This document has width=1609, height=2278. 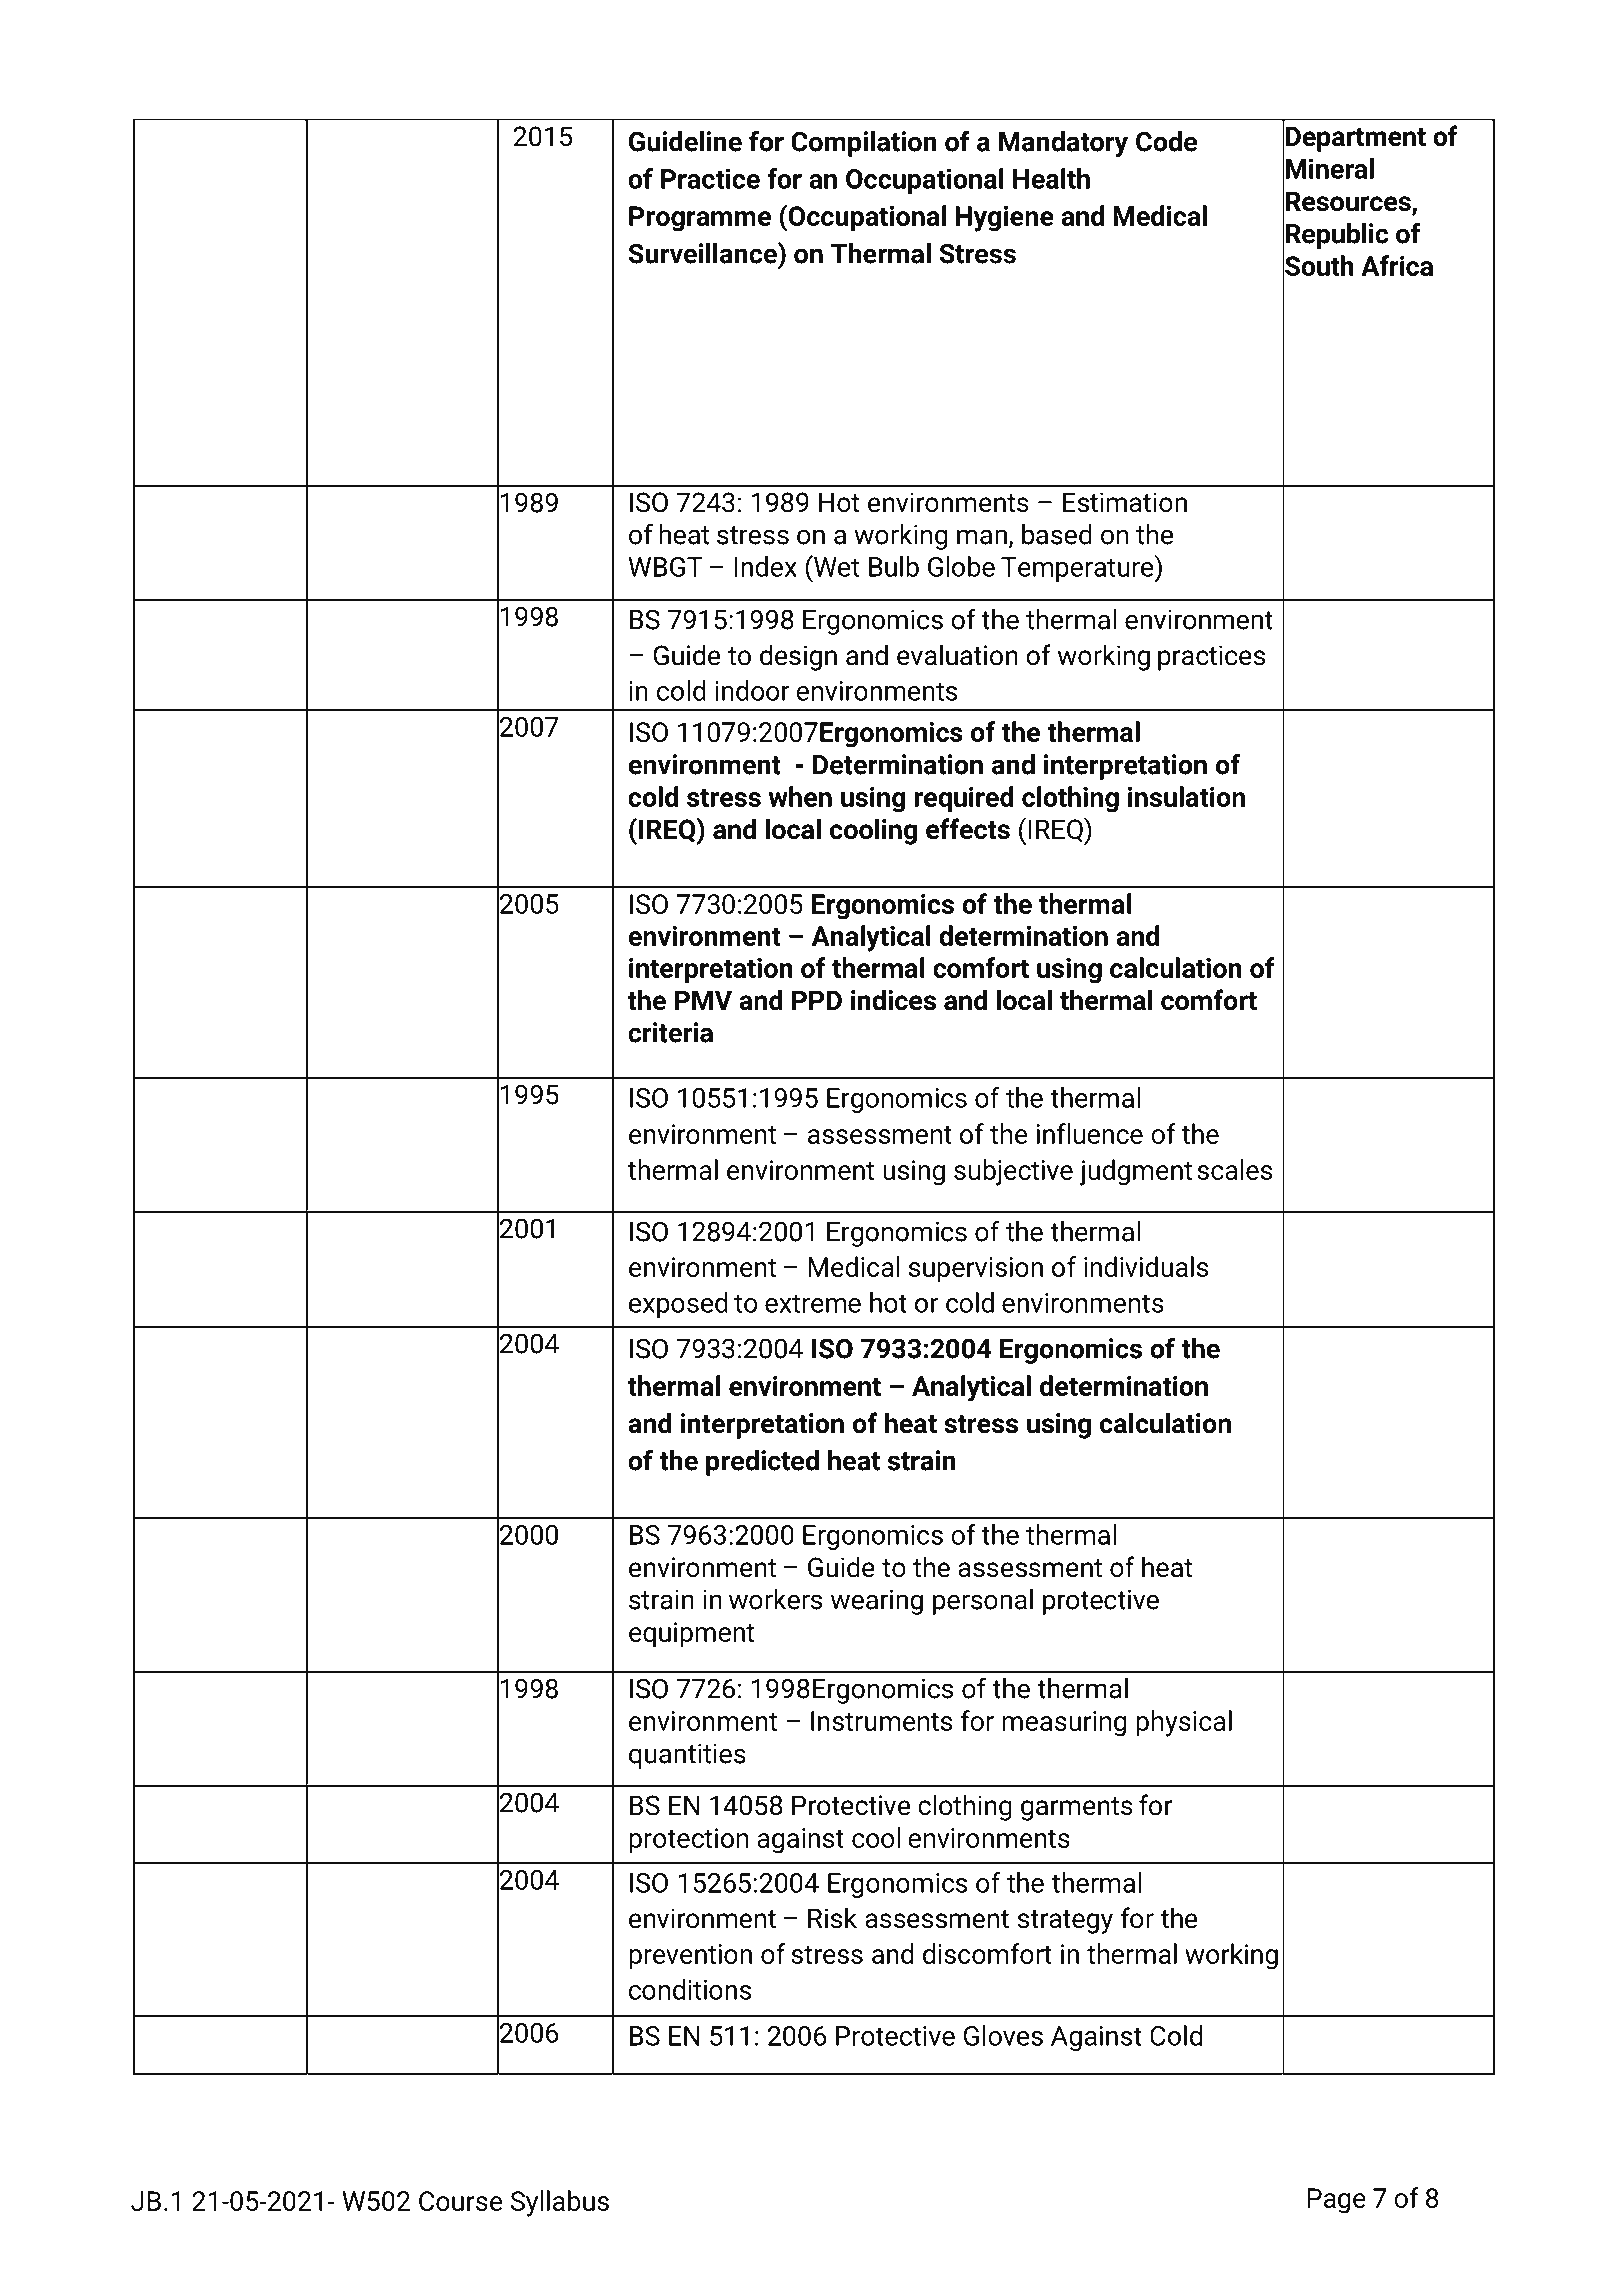 I want to click on Index, so click(x=766, y=566).
